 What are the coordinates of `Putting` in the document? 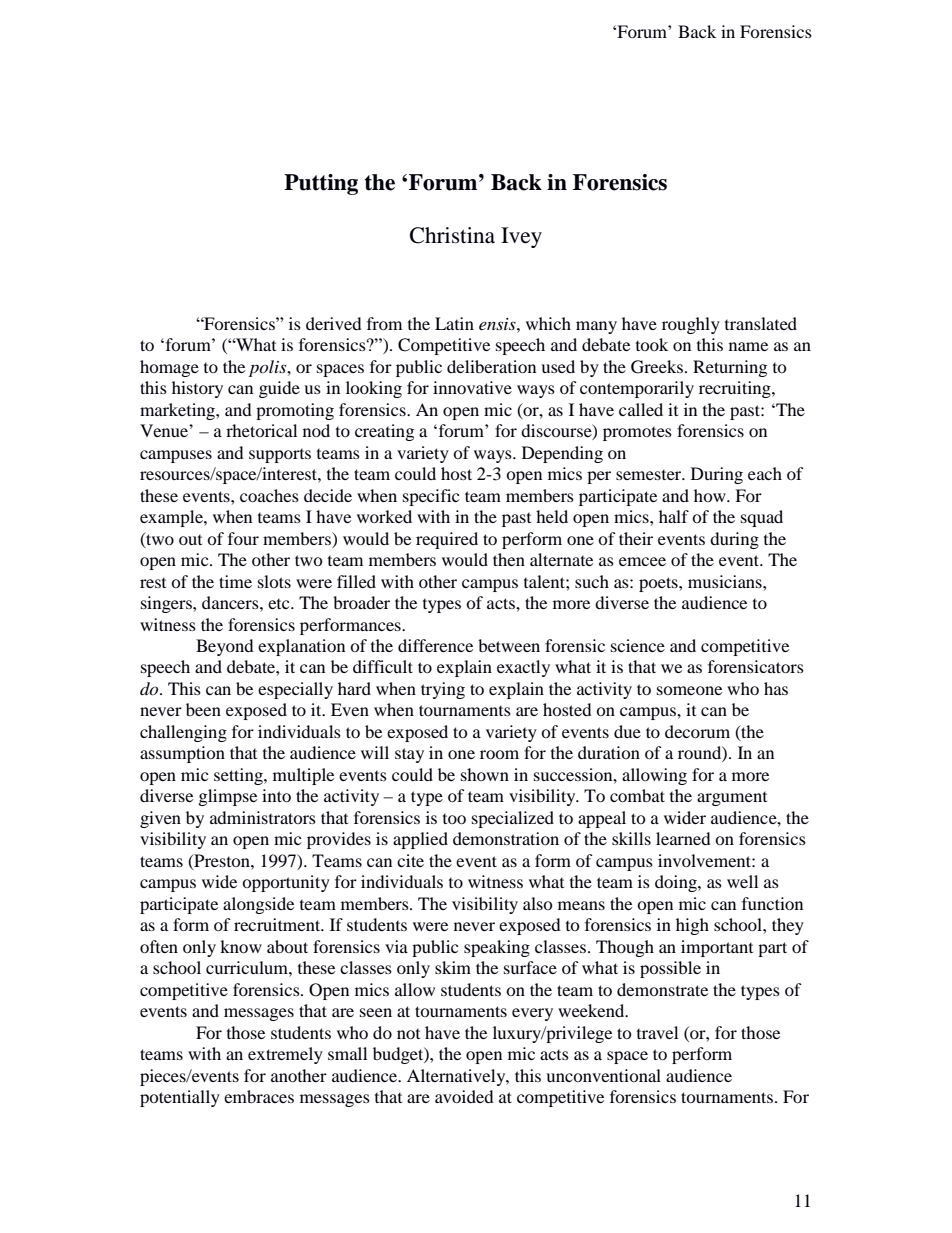 It's located at (321, 184).
